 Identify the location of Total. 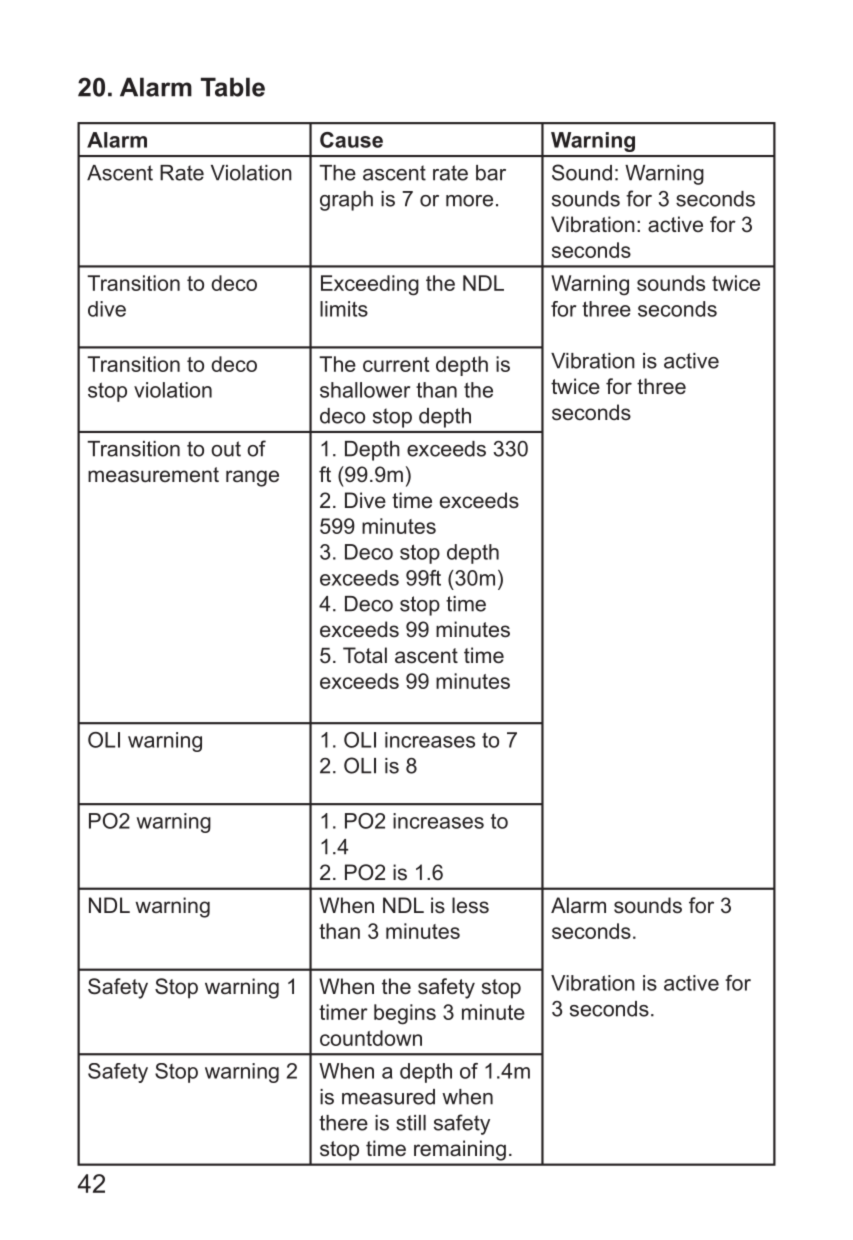
(365, 655).
